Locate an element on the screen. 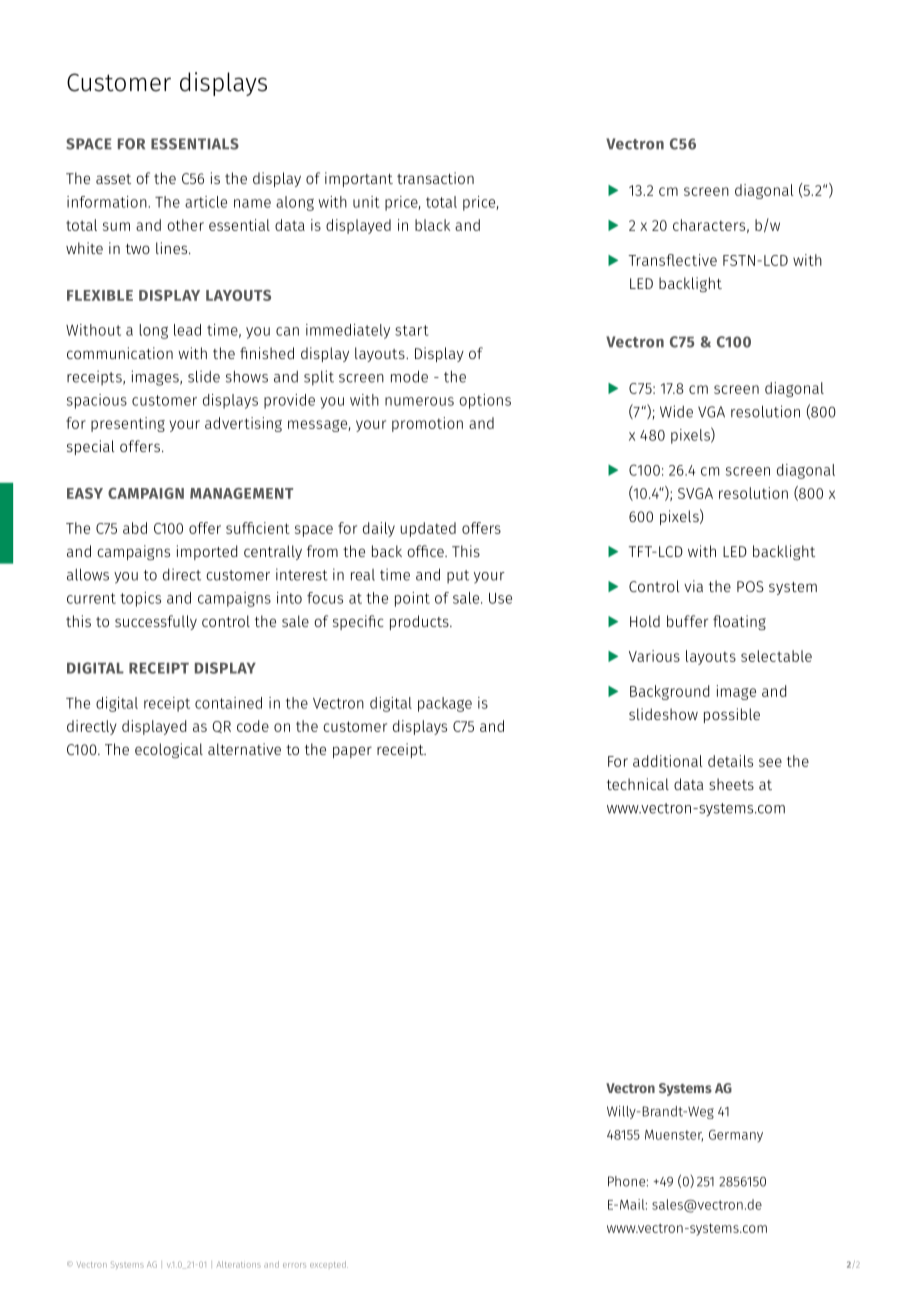  Wide is located at coordinates (676, 411).
